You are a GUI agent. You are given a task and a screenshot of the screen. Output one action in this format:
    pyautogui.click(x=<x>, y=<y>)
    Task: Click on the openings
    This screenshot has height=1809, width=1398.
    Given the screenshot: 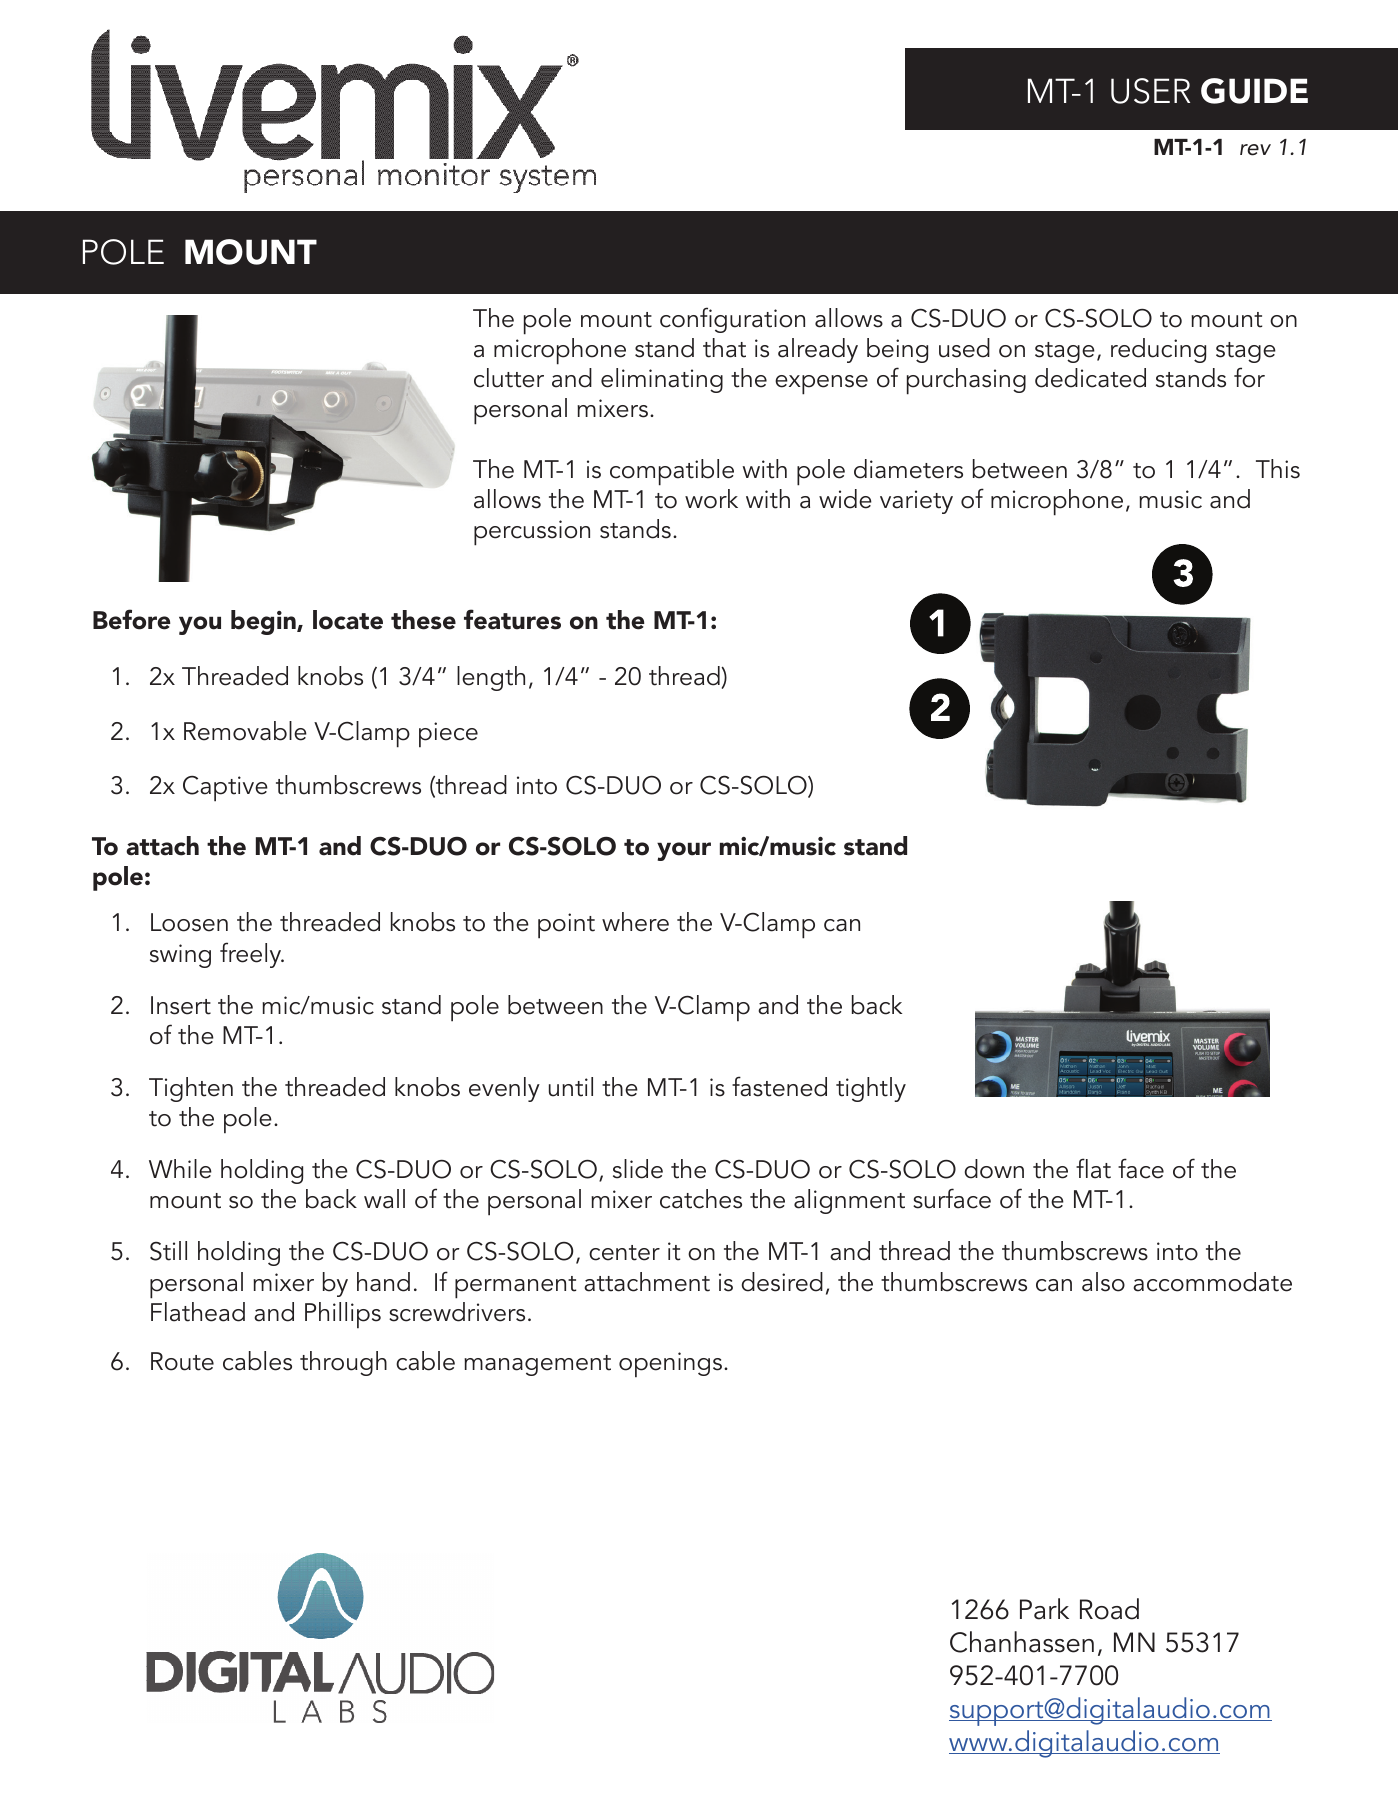 What is the action you would take?
    pyautogui.click(x=670, y=1365)
